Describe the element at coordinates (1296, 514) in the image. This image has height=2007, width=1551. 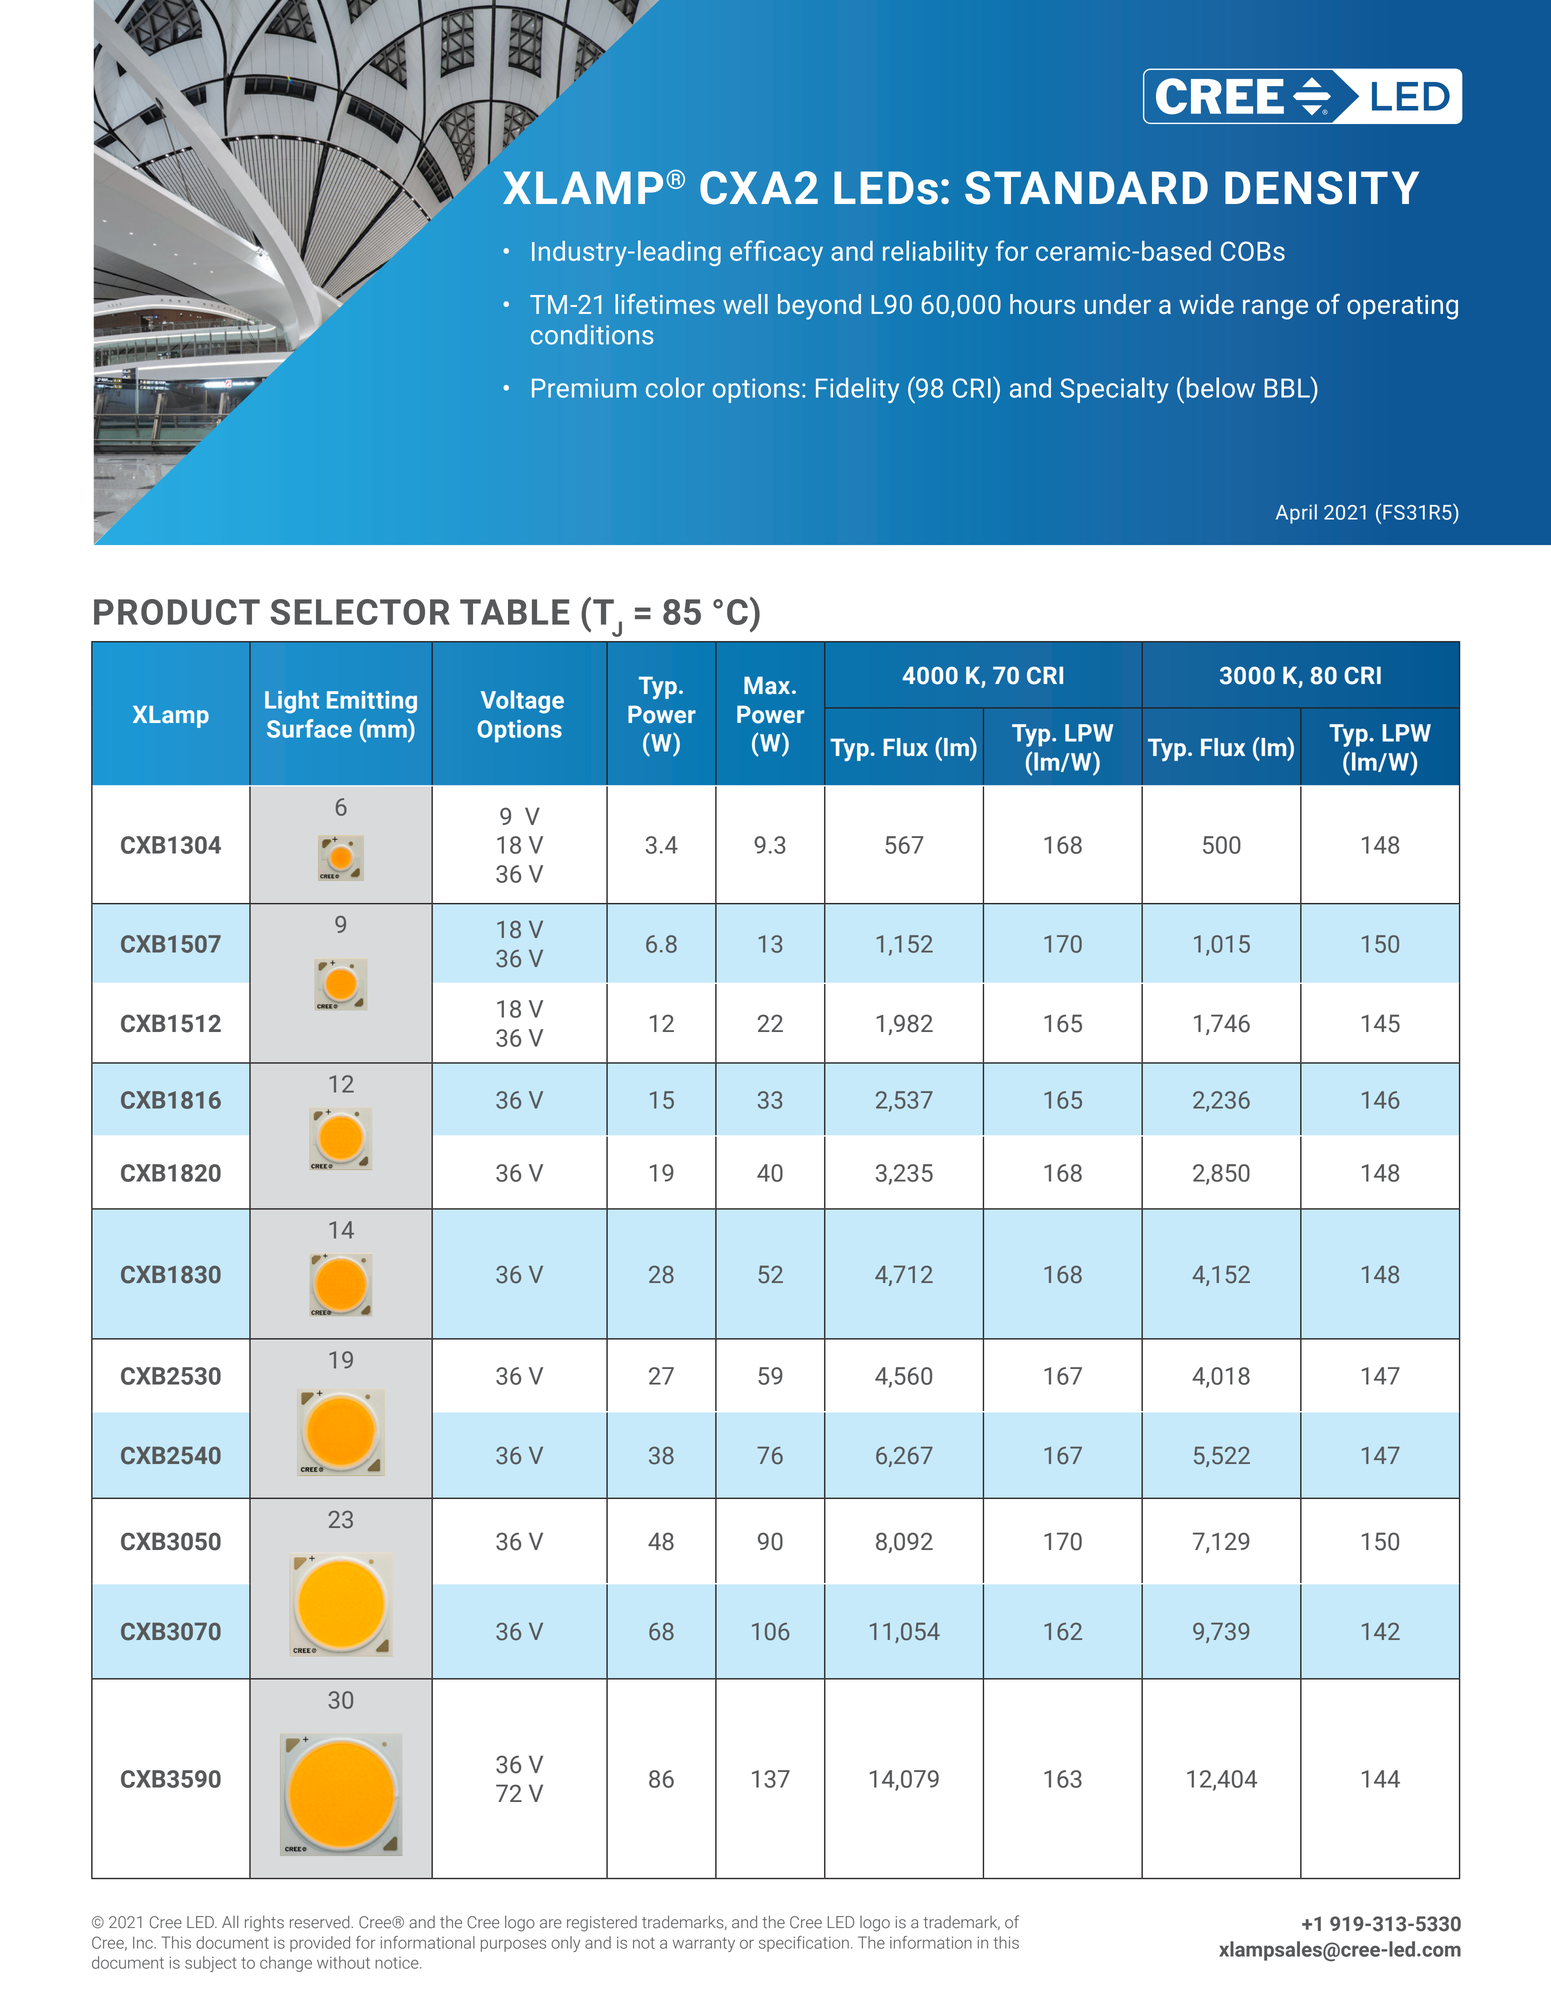
I see `April` at that location.
